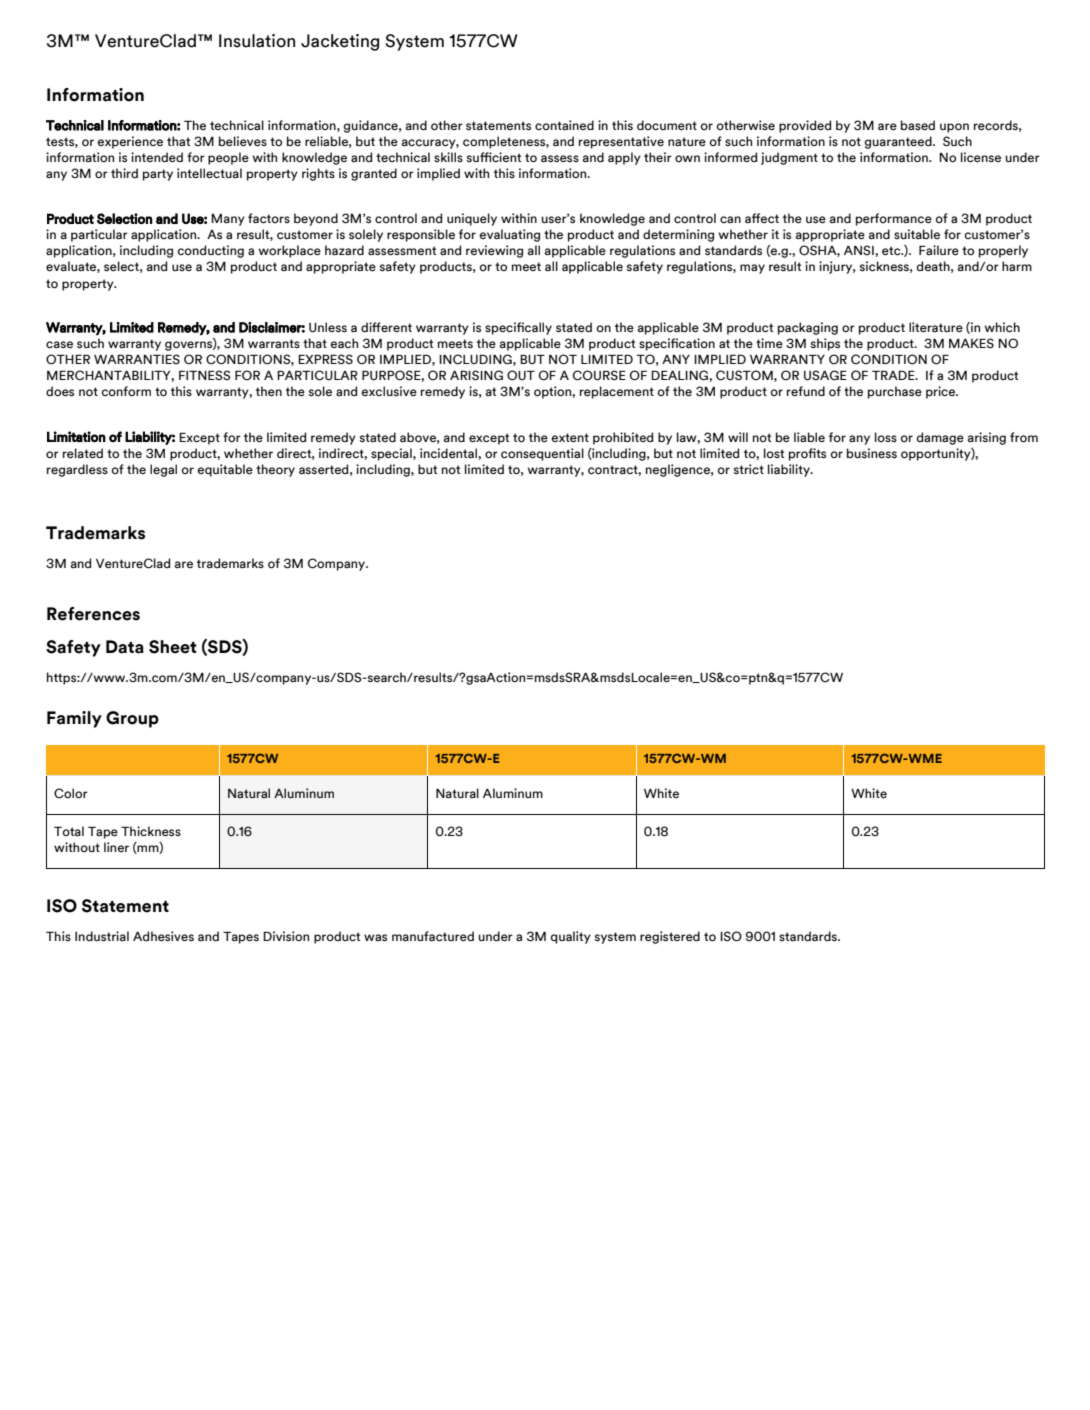  What do you see at coordinates (571, 937) in the image?
I see `quality` at bounding box center [571, 937].
